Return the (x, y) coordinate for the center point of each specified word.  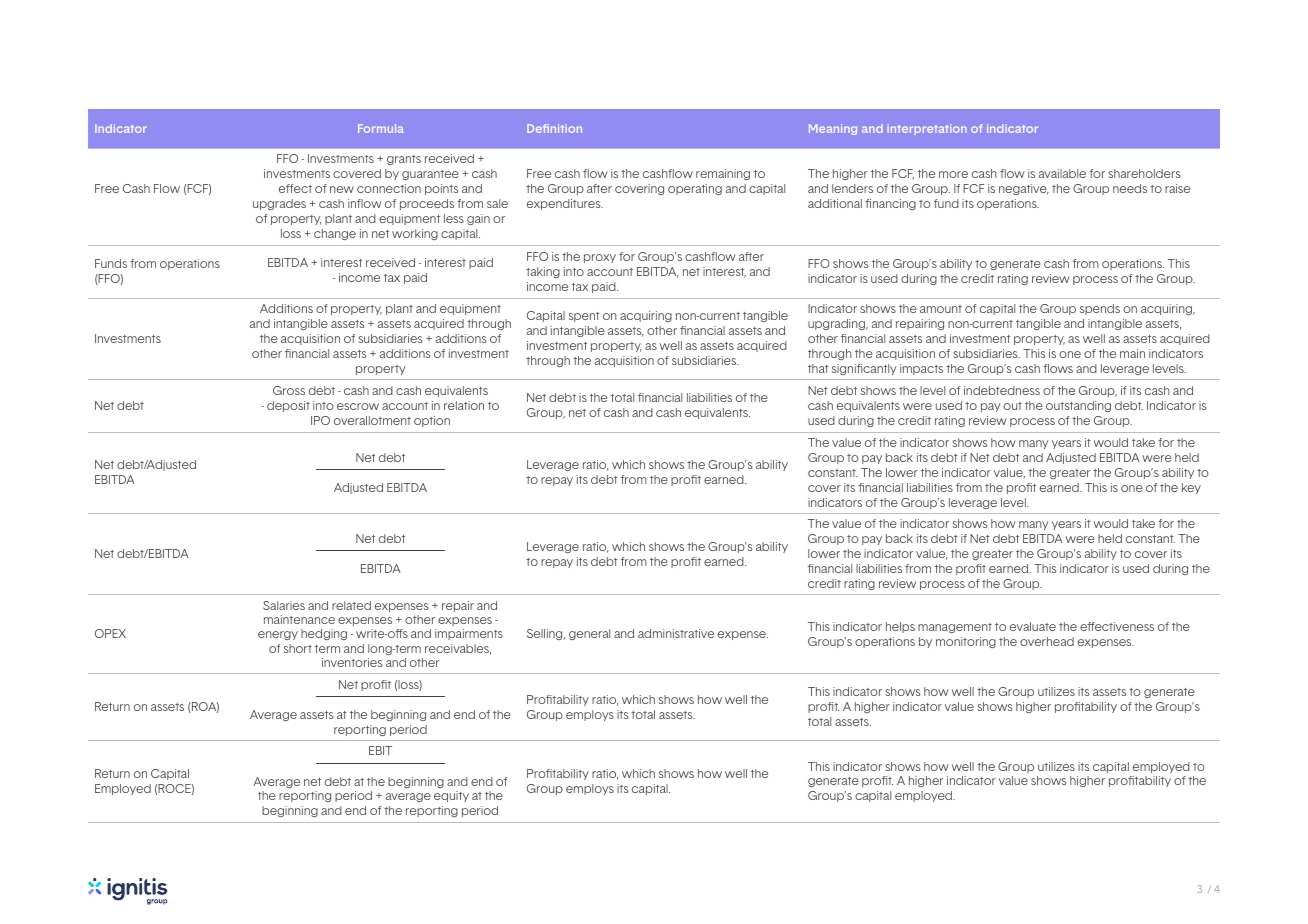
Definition (554, 128)
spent (584, 317)
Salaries (284, 605)
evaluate (1033, 626)
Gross (289, 390)
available (1062, 173)
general (589, 634)
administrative (676, 633)
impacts (921, 369)
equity (451, 796)
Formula (380, 128)
